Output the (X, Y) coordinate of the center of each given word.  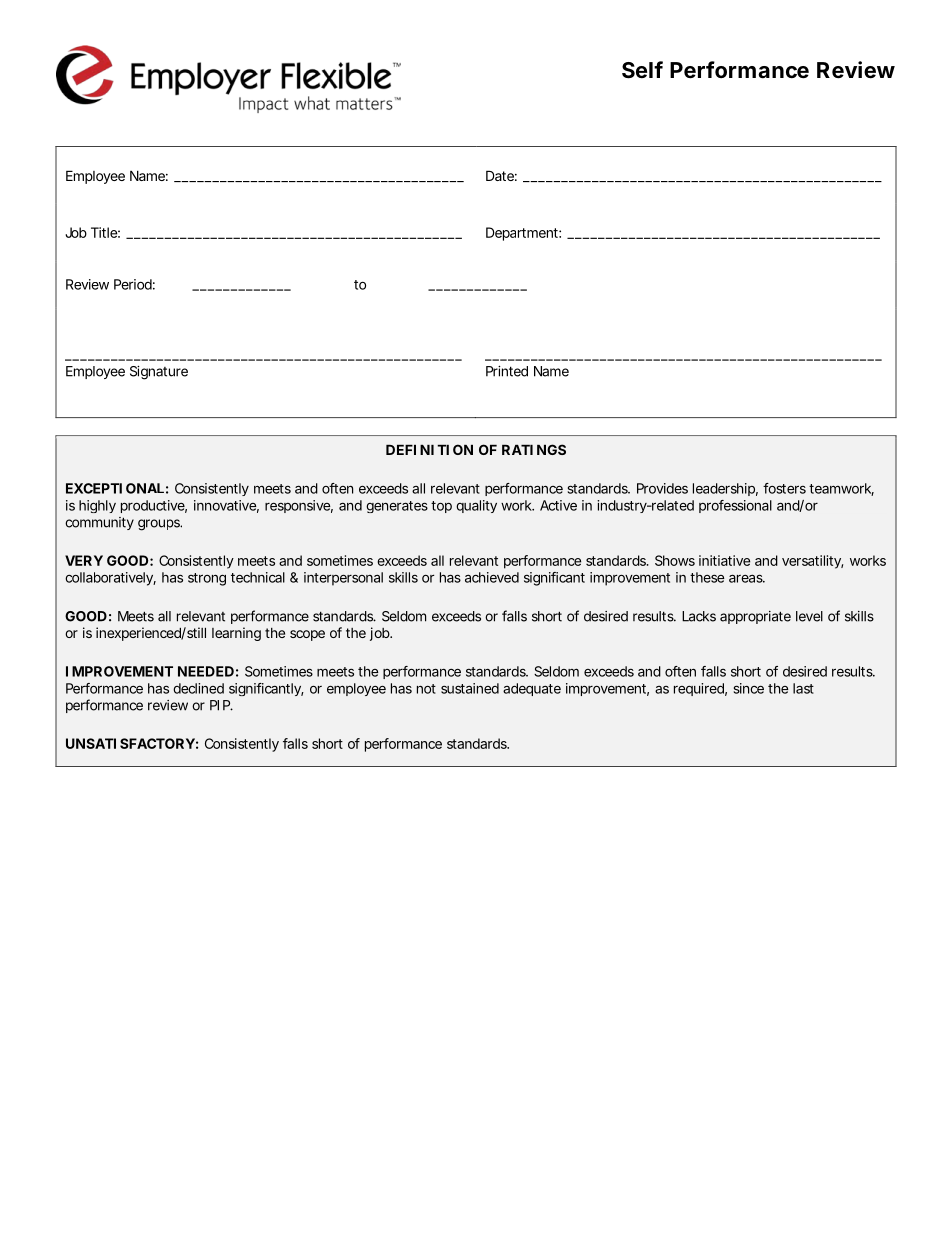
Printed (507, 371)
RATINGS (534, 449)
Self (642, 70)
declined (198, 688)
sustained (470, 688)
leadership (724, 489)
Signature (159, 373)
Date (500, 175)
